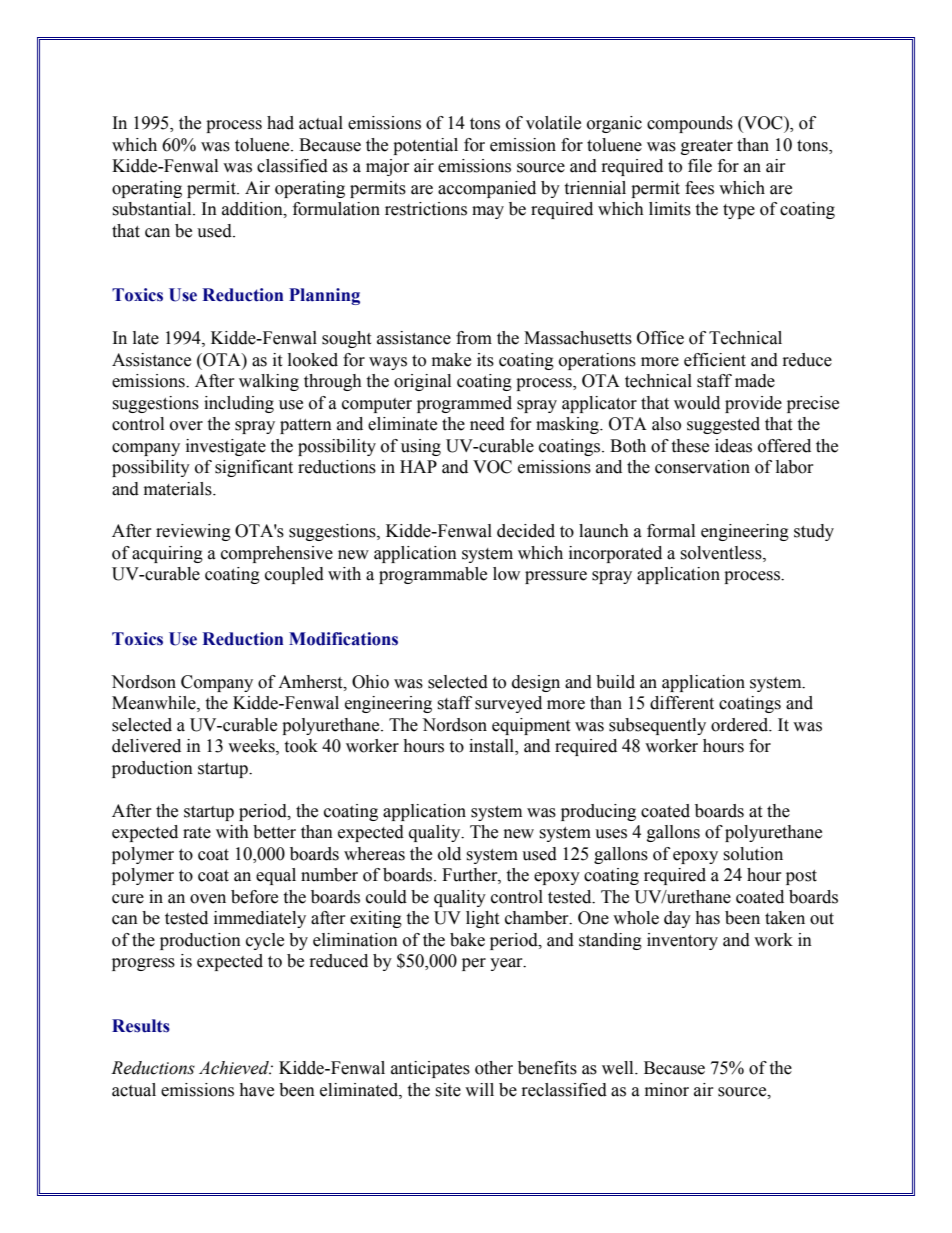 This page has width=952, height=1233. I want to click on delivered, so click(146, 746).
